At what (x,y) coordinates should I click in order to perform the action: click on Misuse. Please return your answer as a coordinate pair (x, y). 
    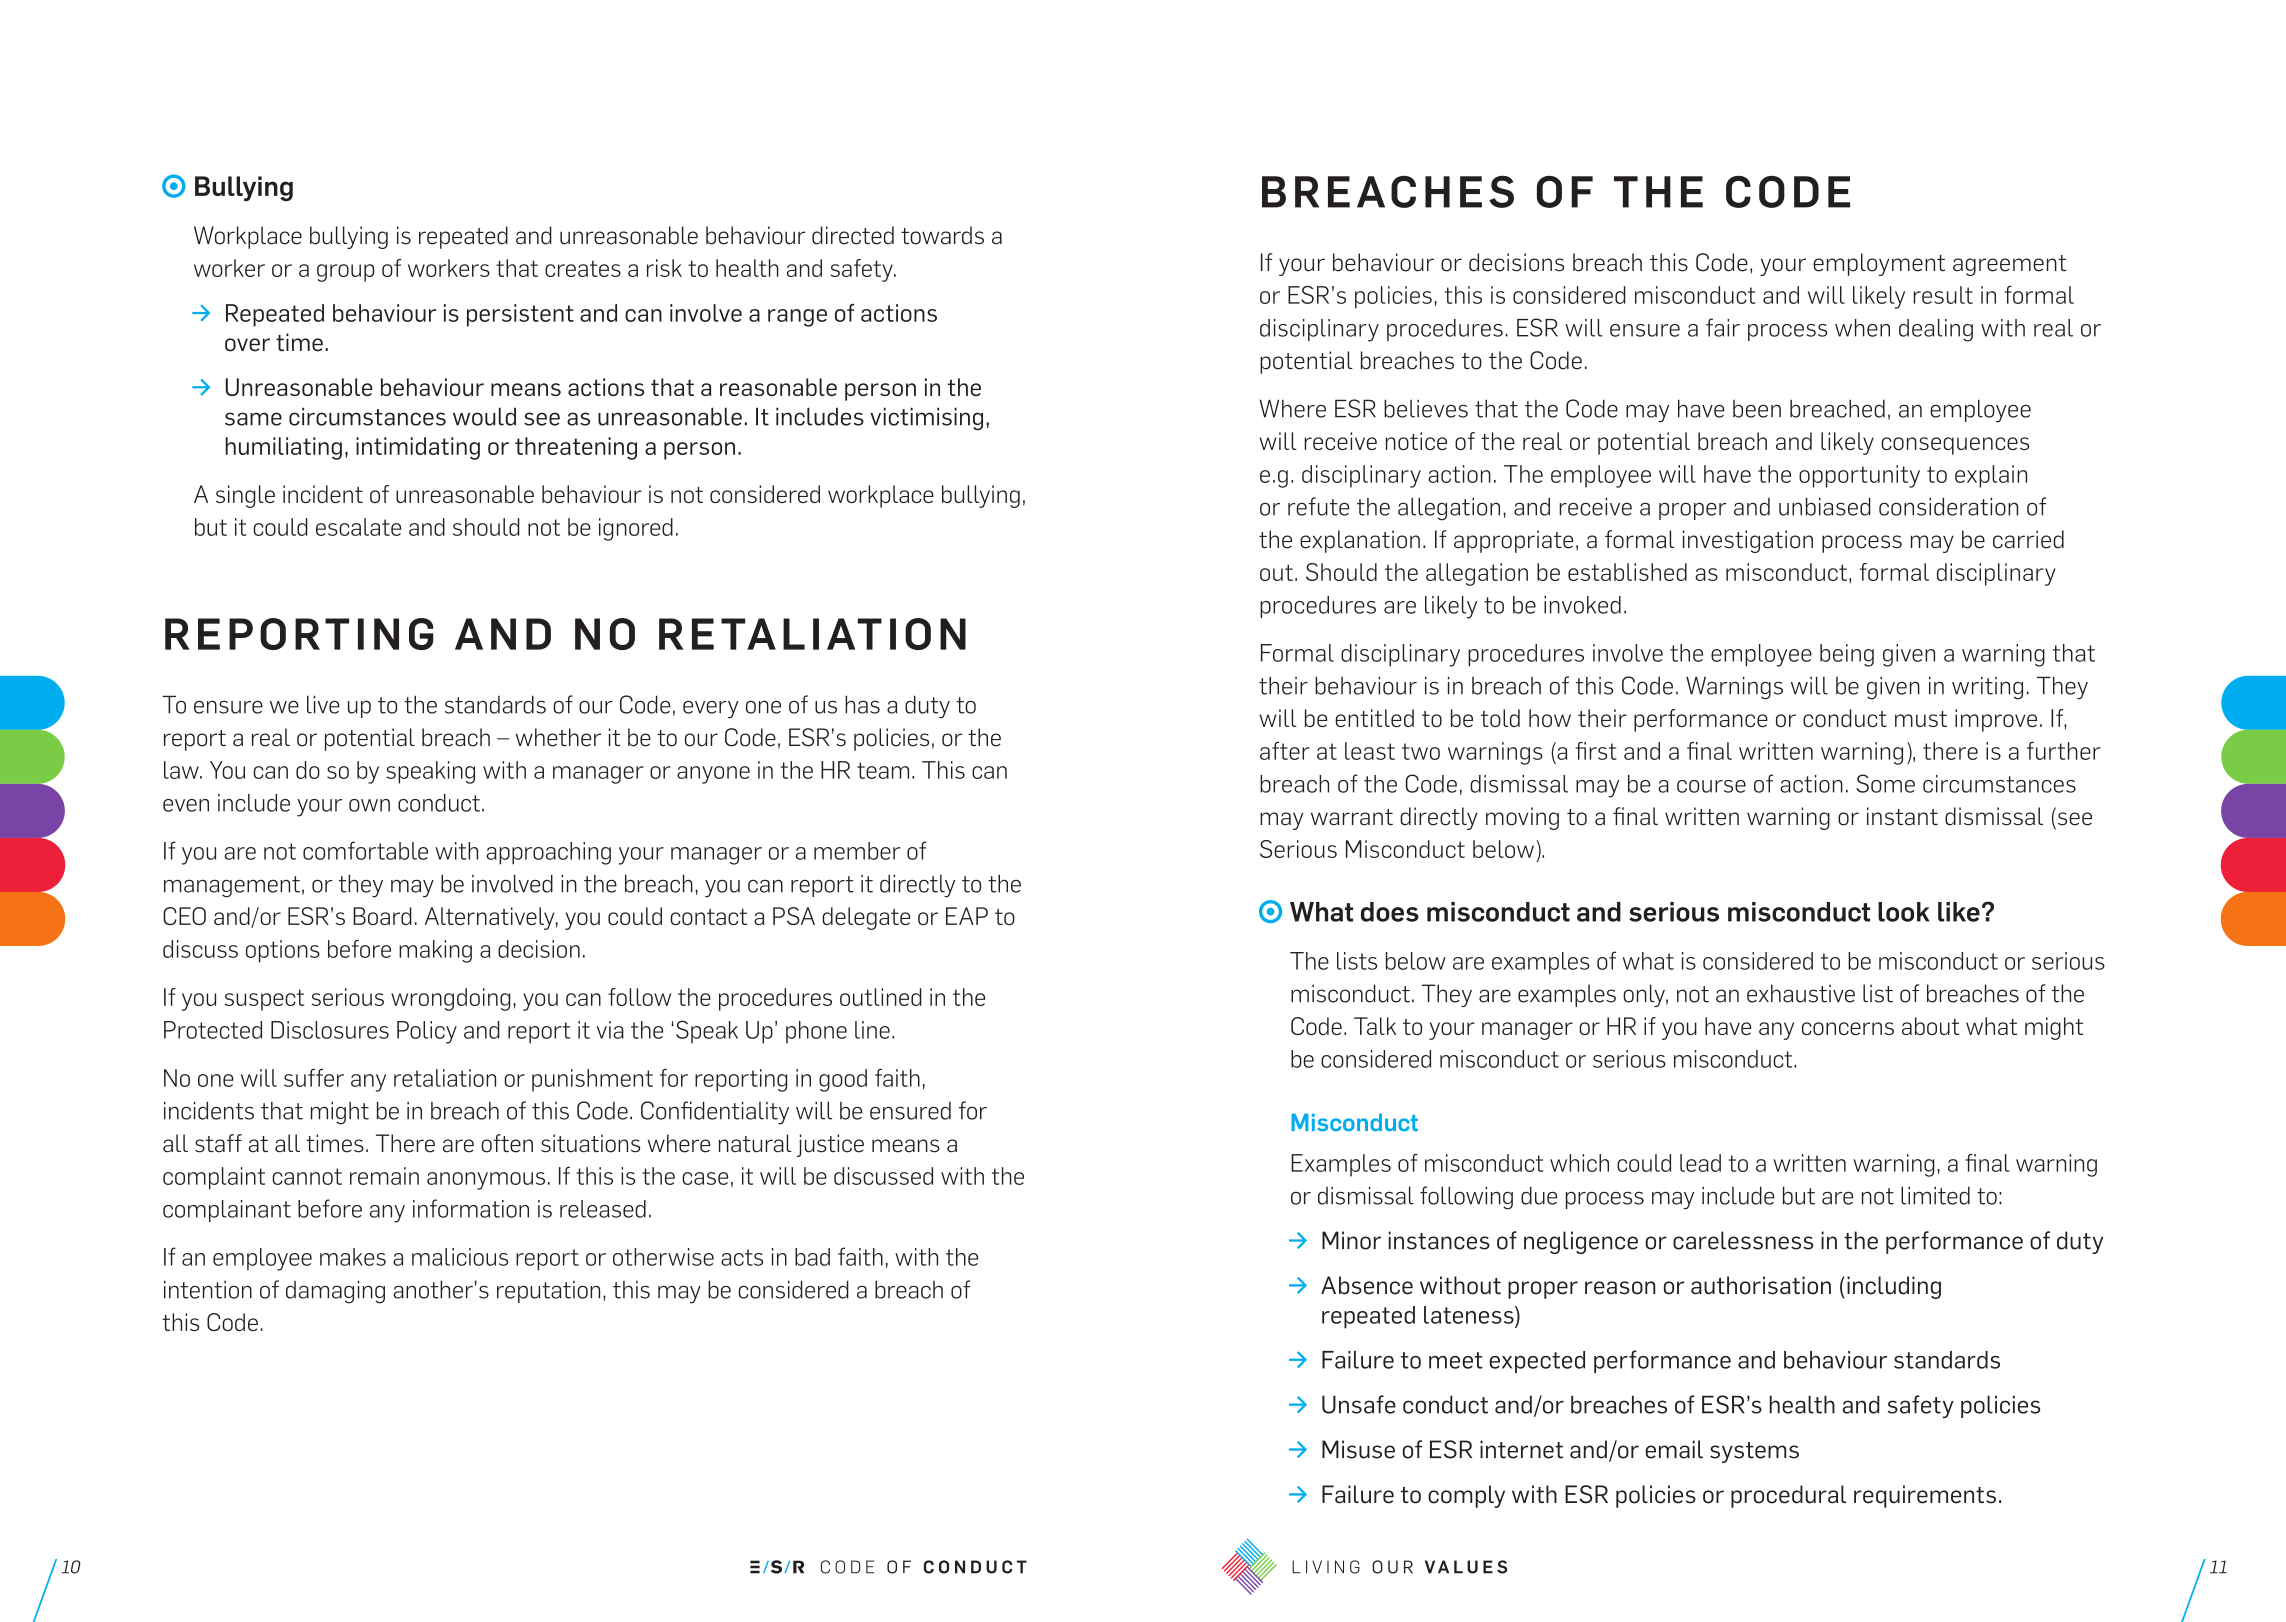
    Looking at the image, I should click on (1358, 1449).
